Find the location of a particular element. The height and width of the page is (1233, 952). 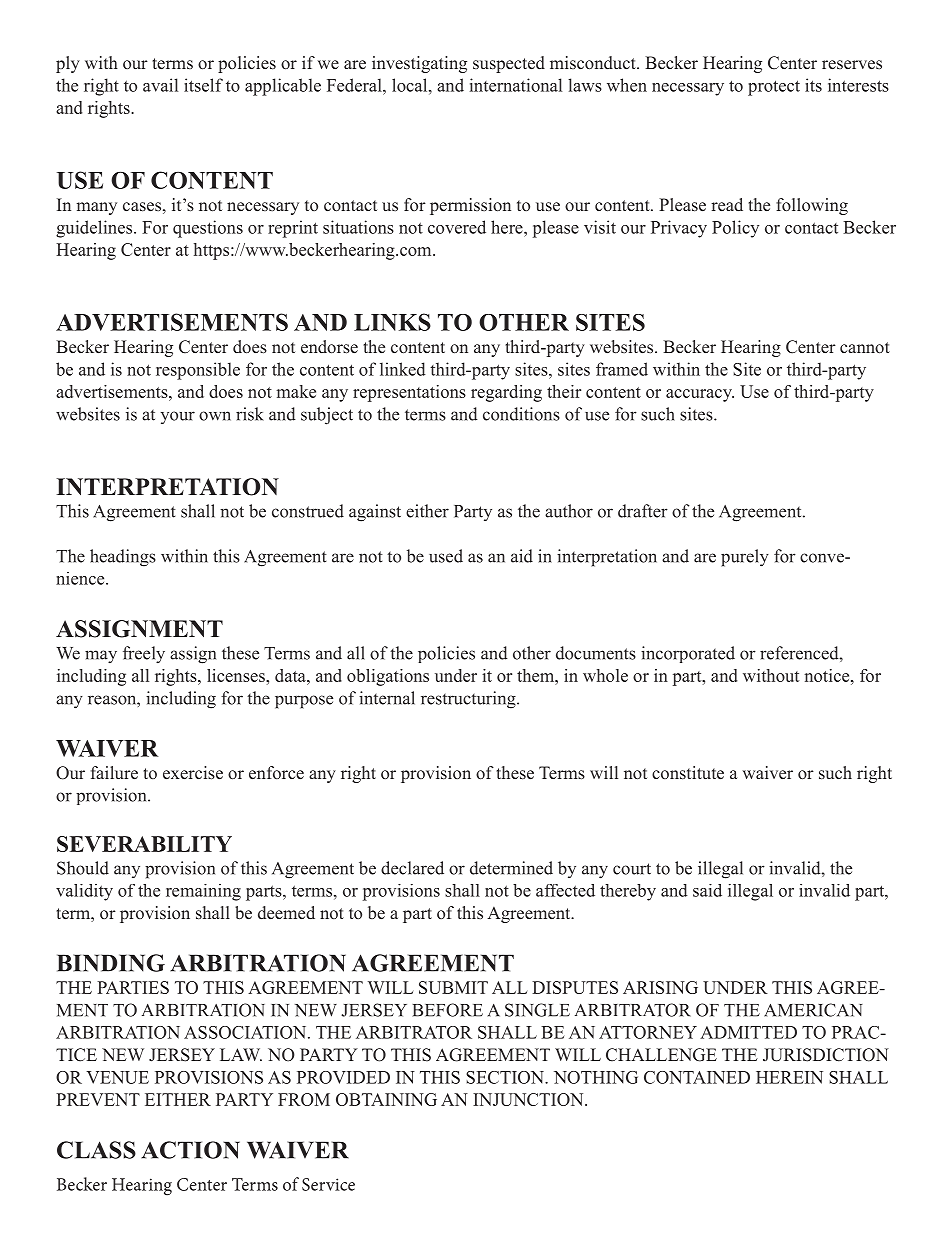

avail is located at coordinates (160, 85).
